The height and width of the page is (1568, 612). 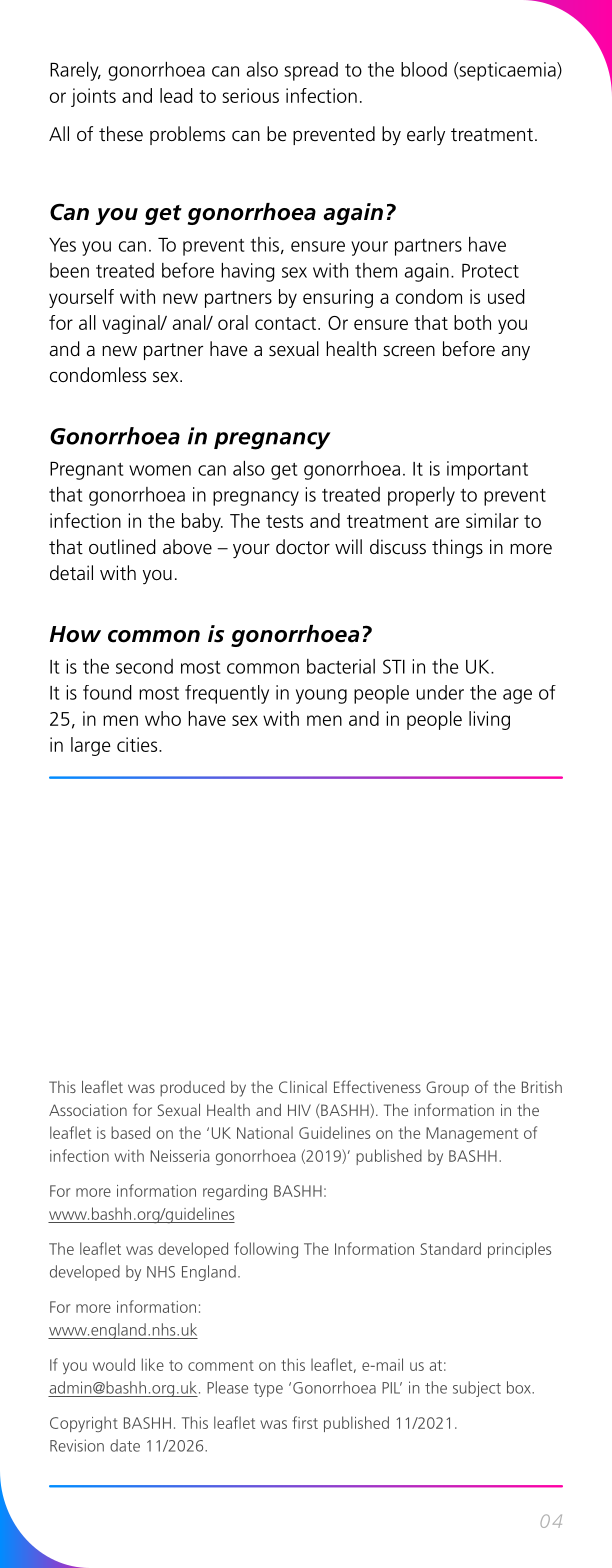 What do you see at coordinates (321, 696) in the page?
I see `young` at bounding box center [321, 696].
